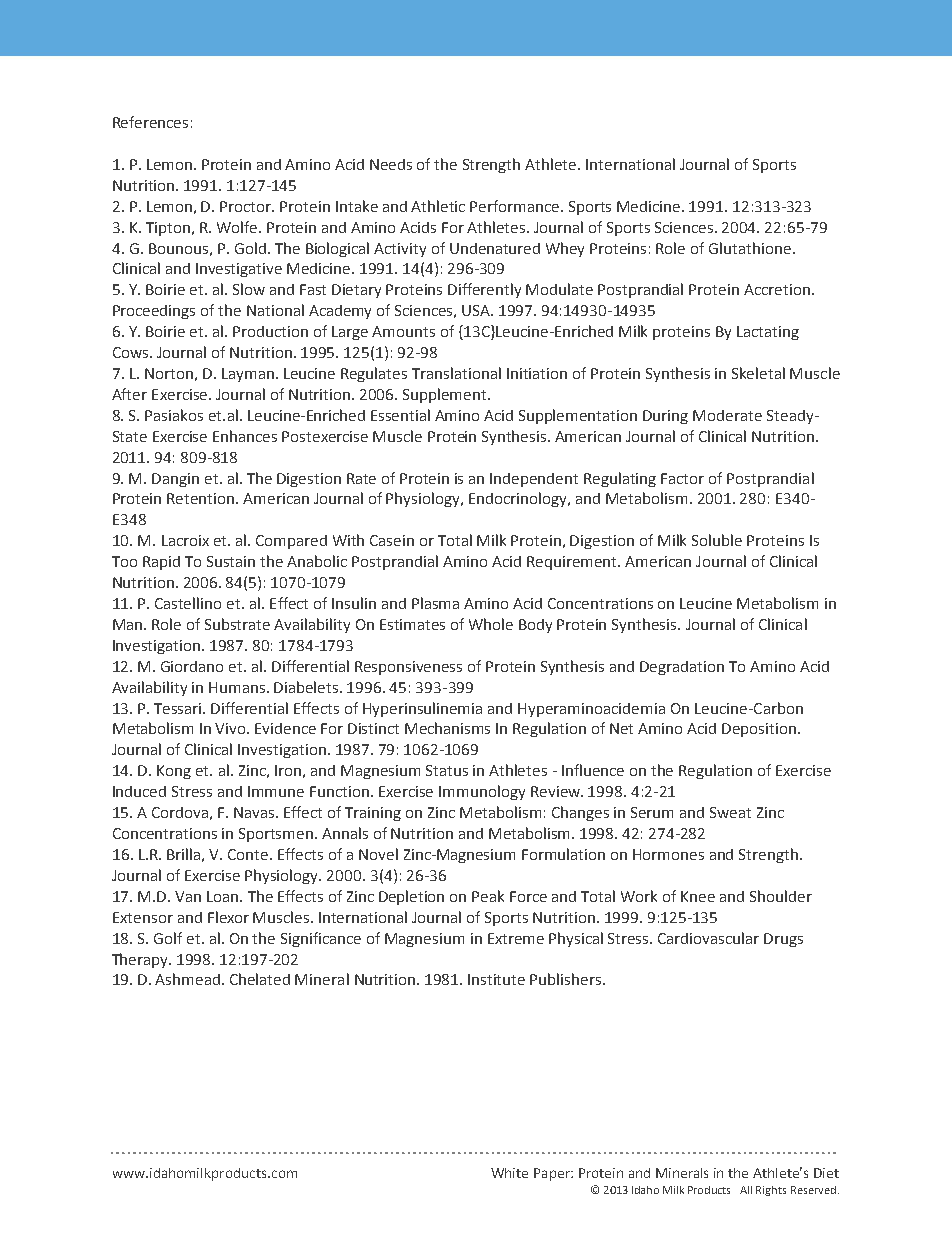 Image resolution: width=952 pixels, height=1233 pixels. What do you see at coordinates (750, 248) in the document?
I see `Glutathione` at bounding box center [750, 248].
